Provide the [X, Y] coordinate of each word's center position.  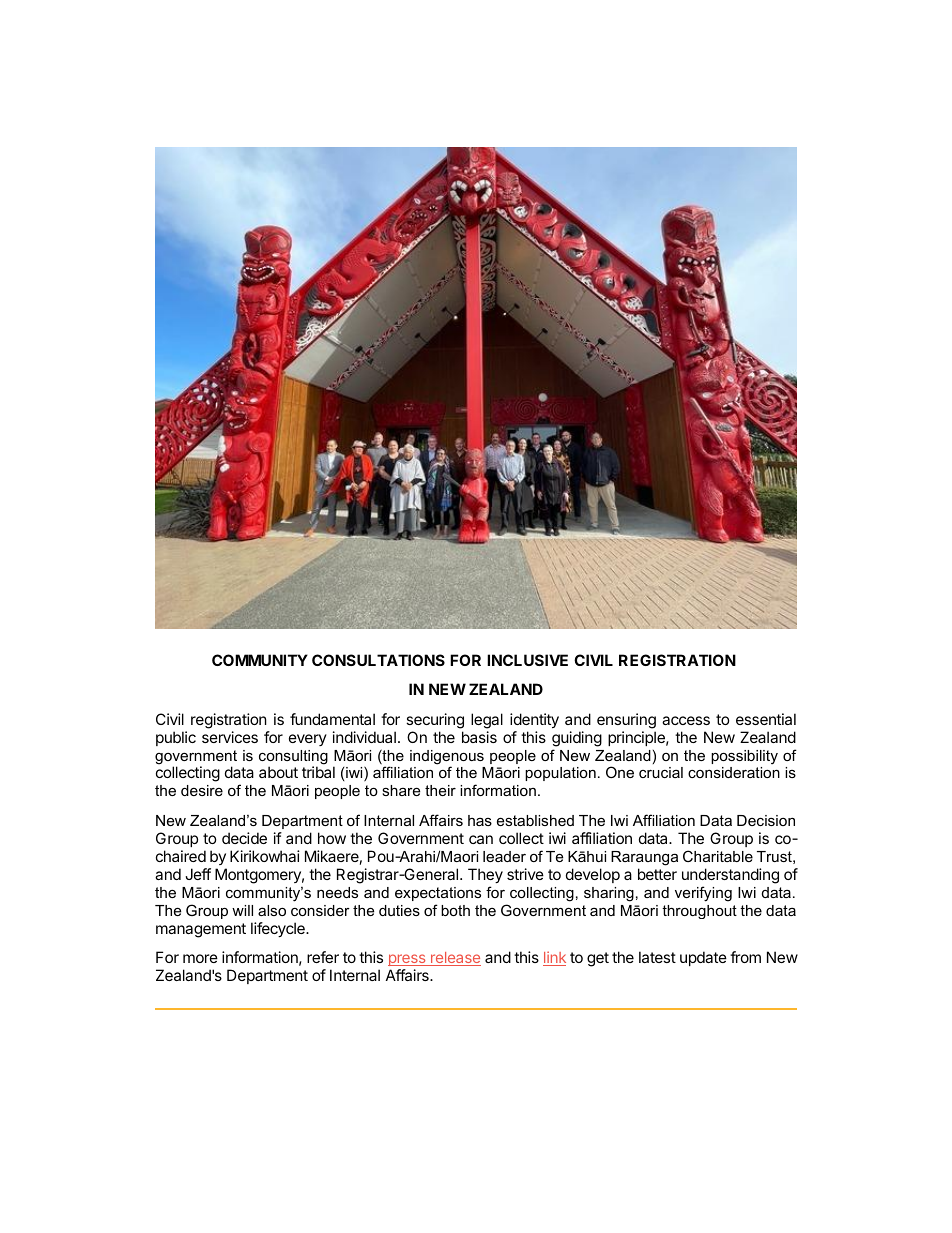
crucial [661, 772]
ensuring [626, 721]
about [278, 772]
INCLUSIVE [527, 660]
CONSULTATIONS [378, 660]
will [242, 910]
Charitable [718, 856]
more [200, 958]
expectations [438, 894]
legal [487, 721]
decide [244, 838]
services [230, 737]
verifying [703, 894]
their [440, 790]
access [686, 720]
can [481, 839]
